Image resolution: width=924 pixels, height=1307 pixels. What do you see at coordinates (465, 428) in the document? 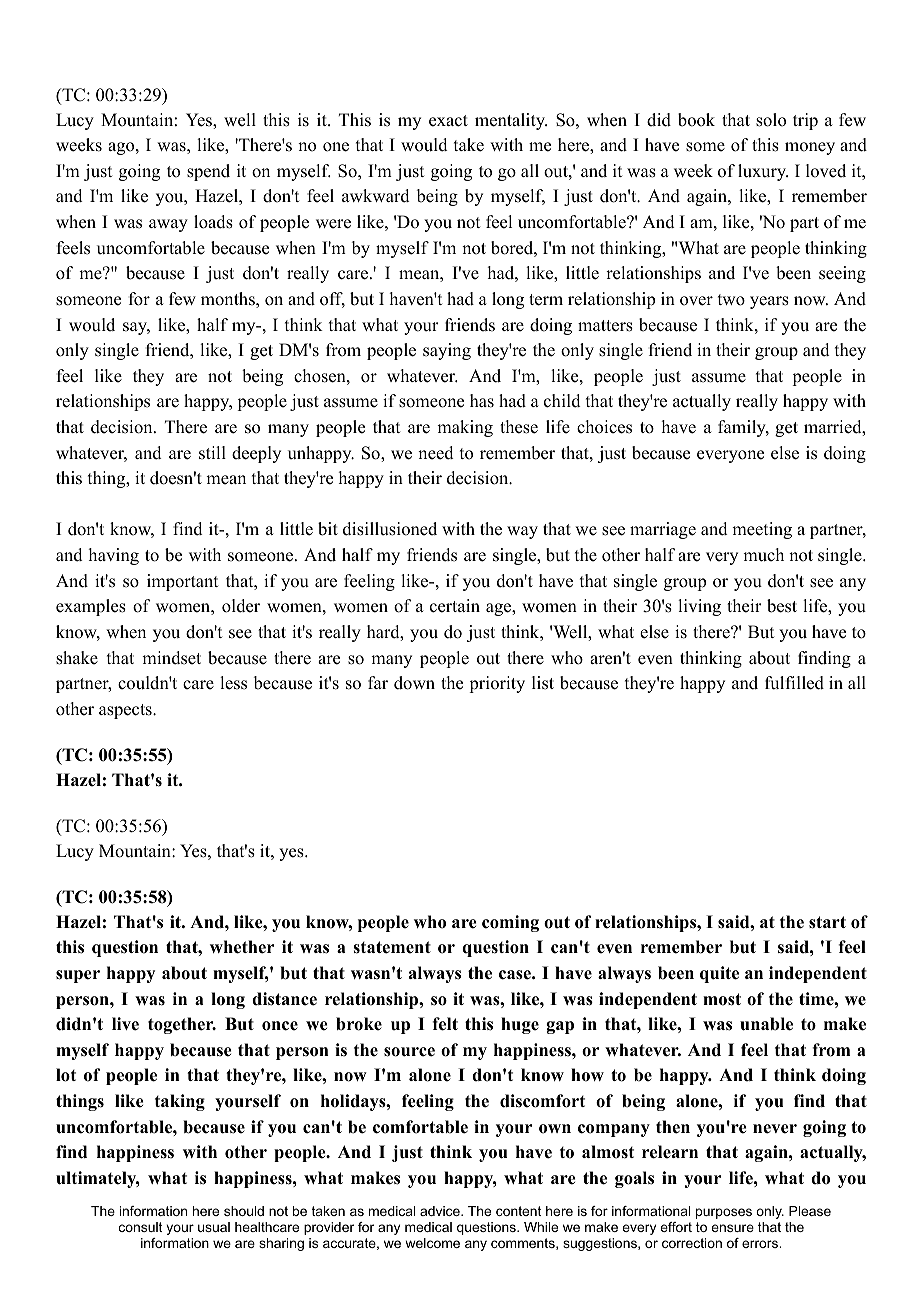
I see `making` at bounding box center [465, 428].
